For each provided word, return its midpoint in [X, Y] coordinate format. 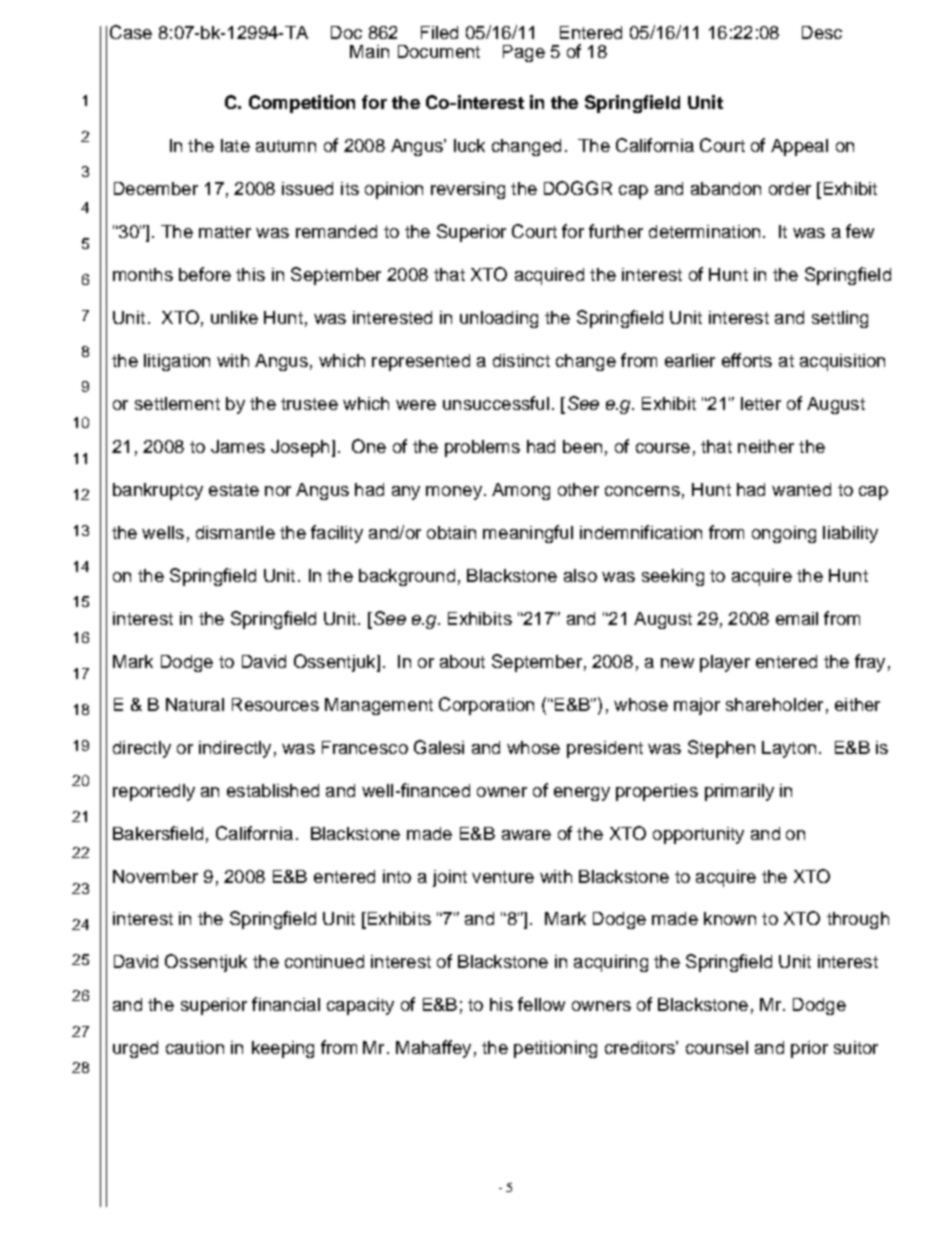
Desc [822, 32]
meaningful [528, 534]
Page [524, 53]
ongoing [784, 534]
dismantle [235, 532]
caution [195, 1047]
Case [131, 32]
